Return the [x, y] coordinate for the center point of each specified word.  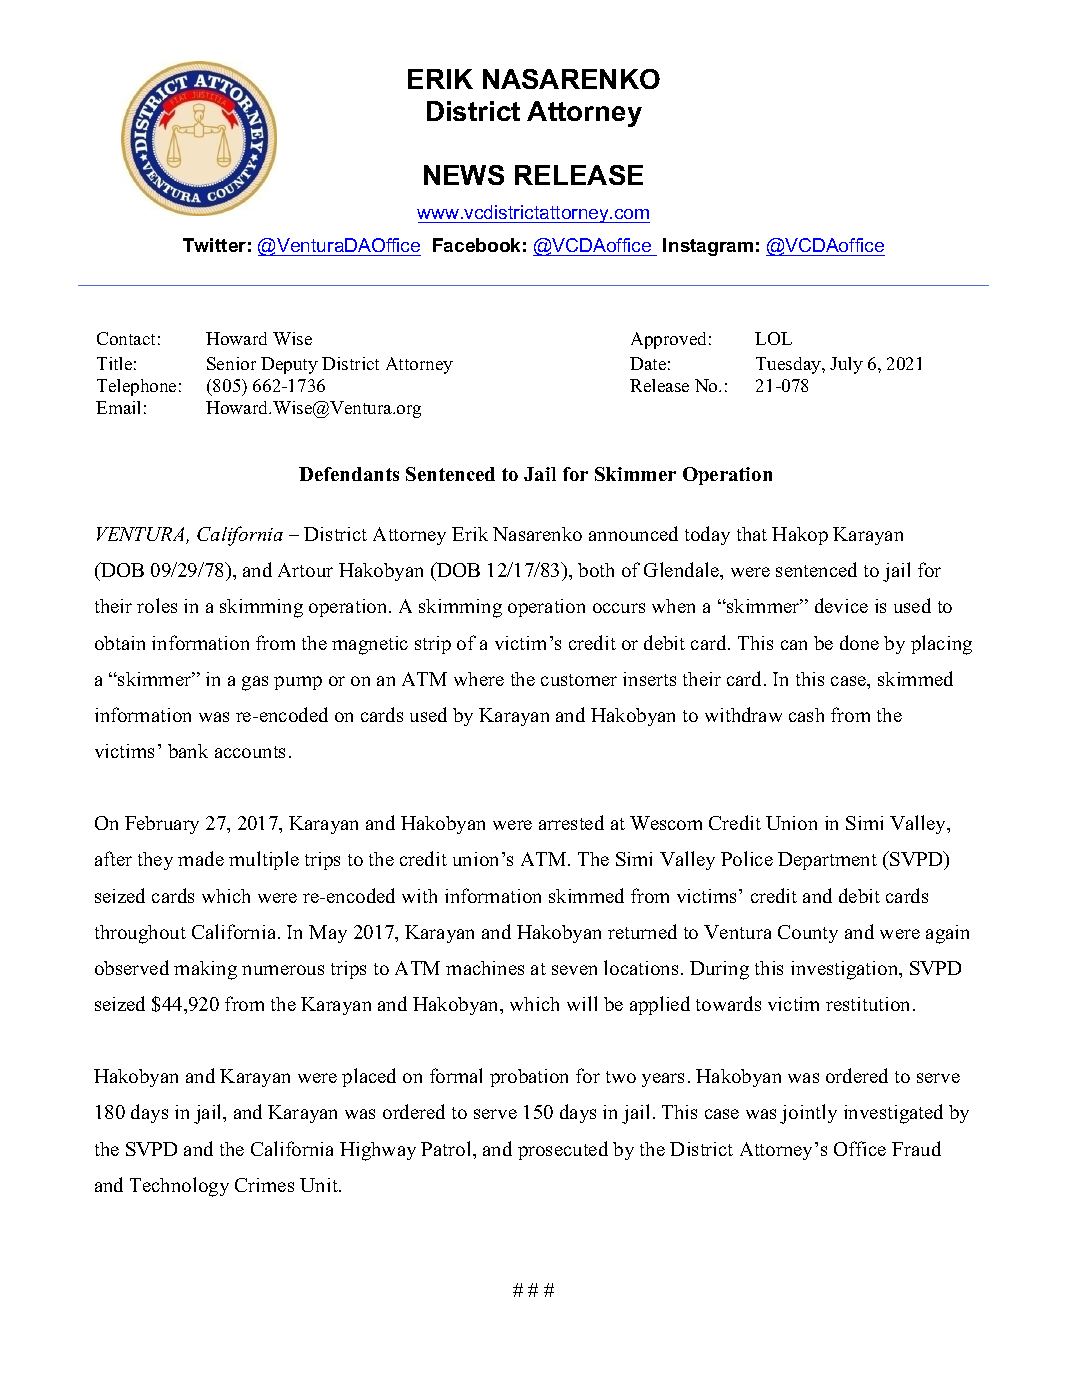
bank [188, 751]
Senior [231, 363]
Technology [179, 1187]
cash [806, 715]
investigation [846, 970]
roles [157, 605]
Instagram [708, 247]
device [841, 605]
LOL [773, 338]
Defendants [349, 474]
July [846, 365]
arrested [571, 822]
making [205, 970]
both [596, 570]
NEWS [464, 175]
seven [574, 970]
